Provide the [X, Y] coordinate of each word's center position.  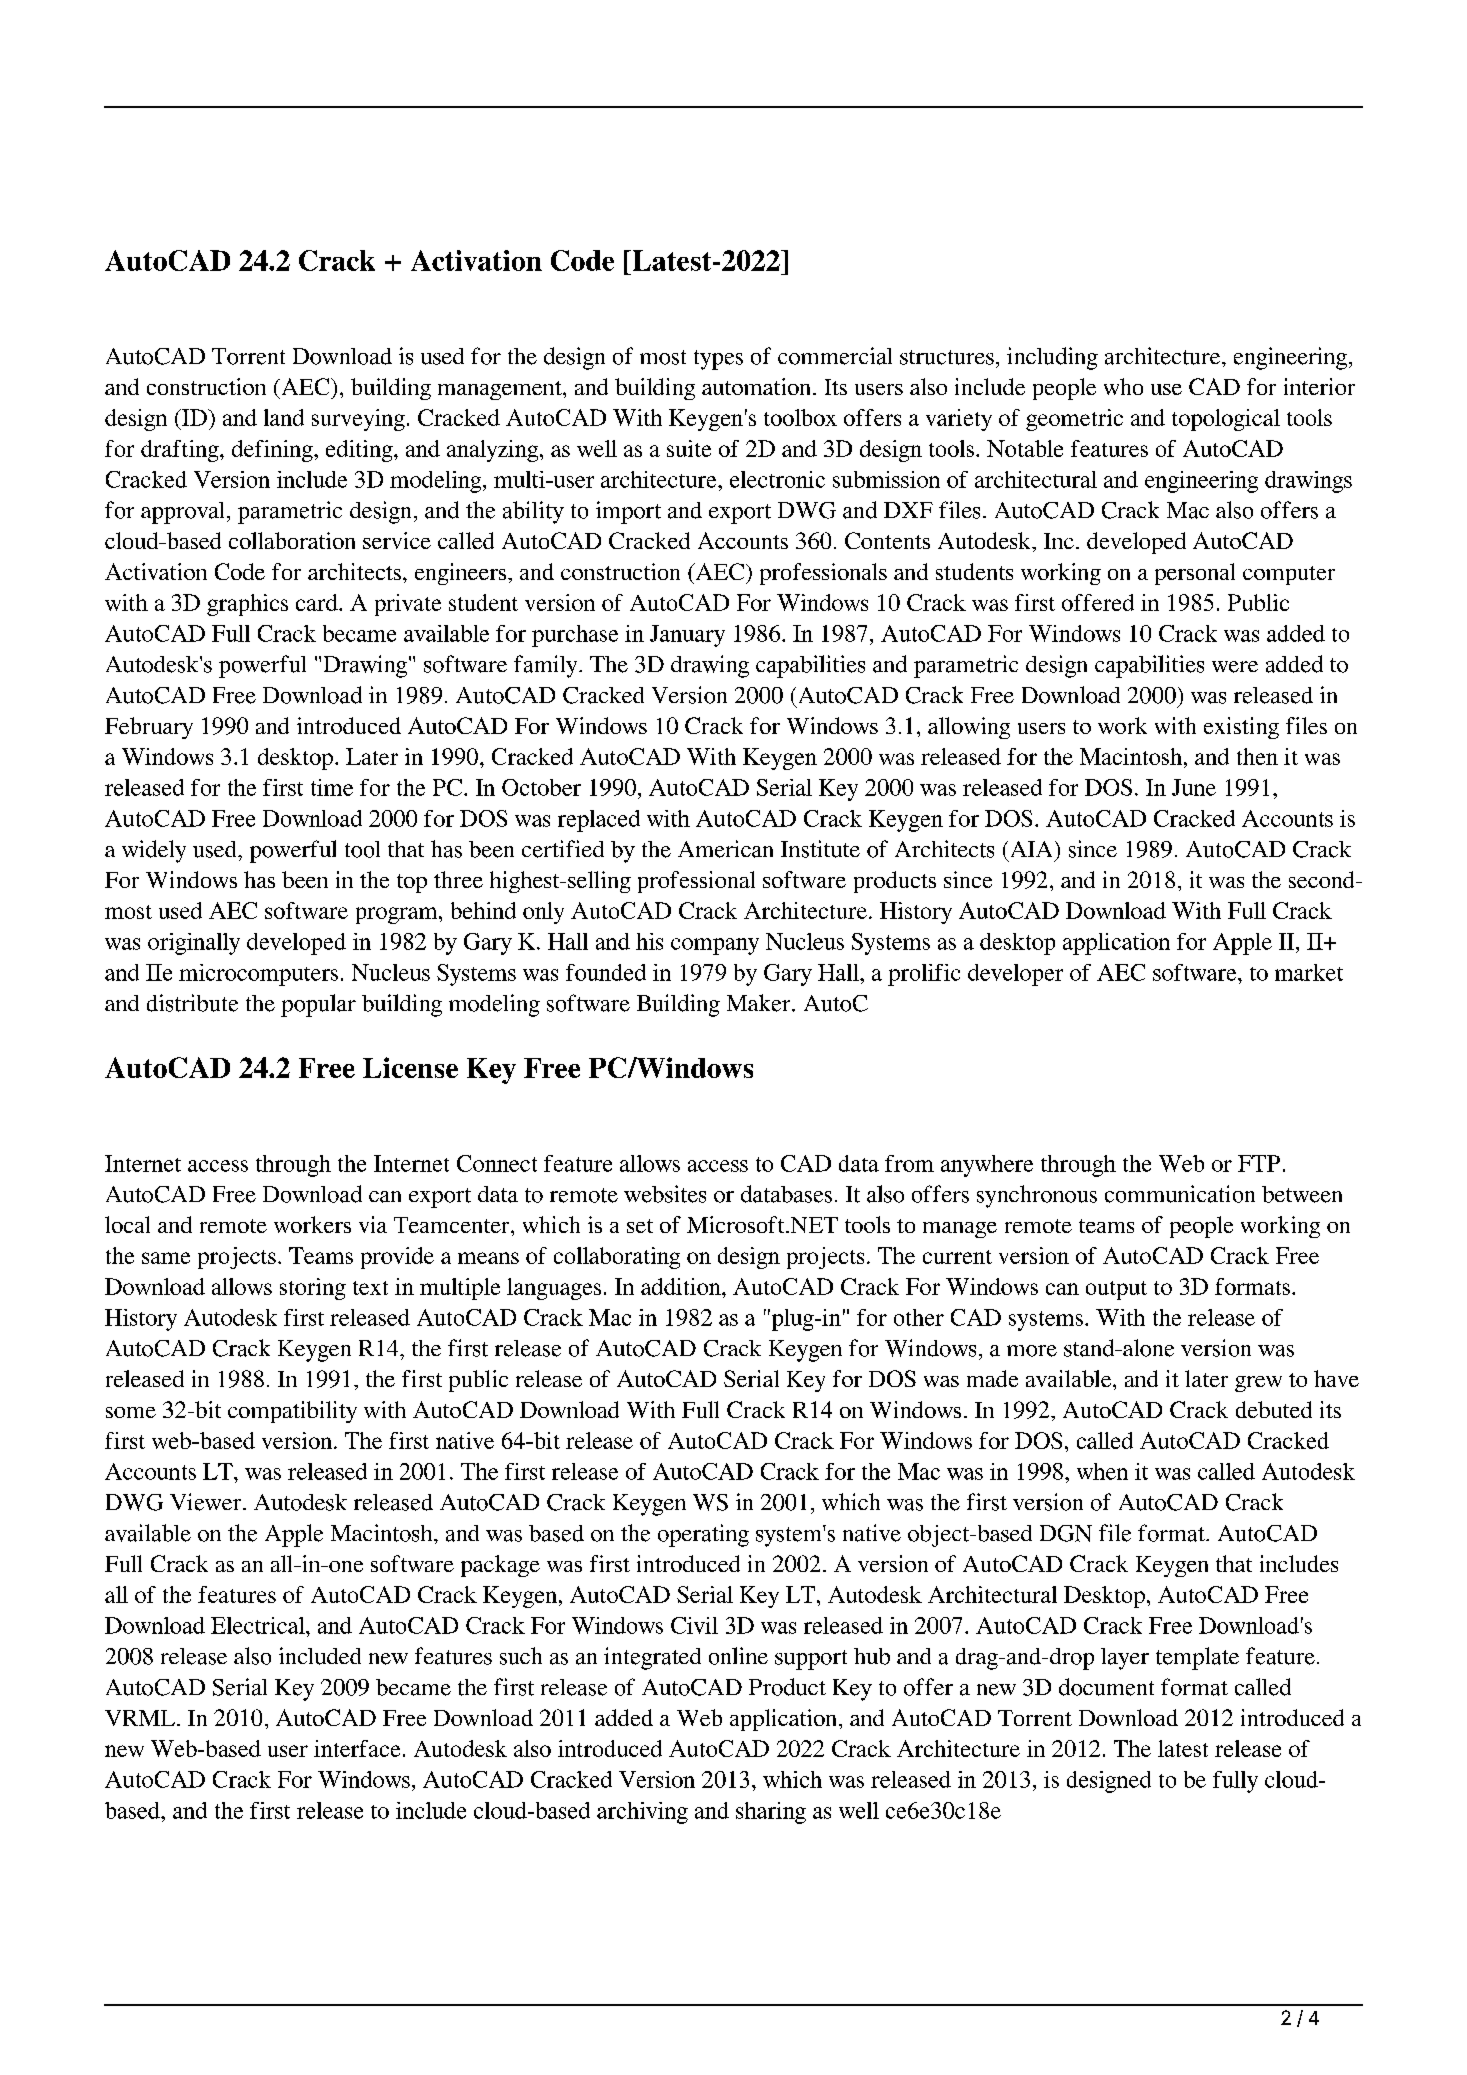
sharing [771, 1813]
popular [318, 1005]
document [1106, 1687]
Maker [760, 1003]
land [284, 417]
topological [1226, 420]
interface [357, 1748]
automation [758, 386]
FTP [1259, 1163]
